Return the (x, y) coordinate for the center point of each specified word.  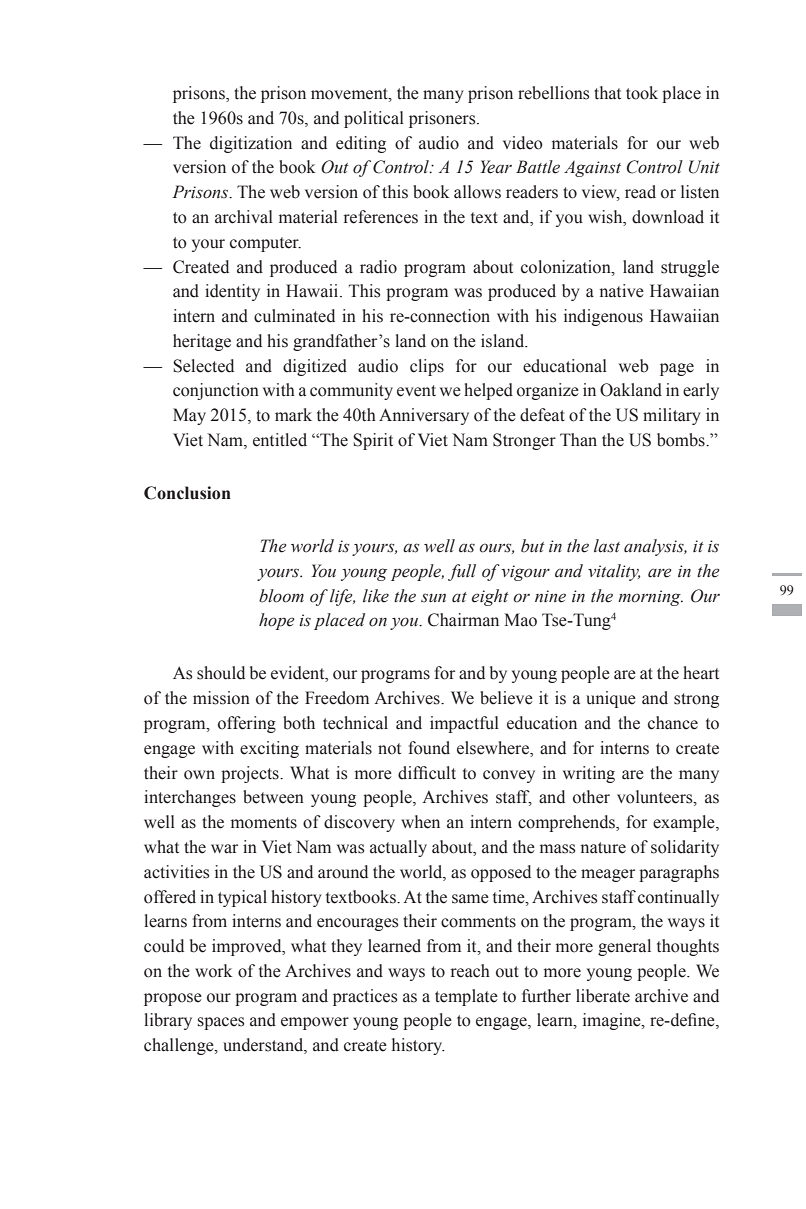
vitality (614, 572)
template (466, 997)
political (374, 119)
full (462, 572)
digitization (251, 144)
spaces (221, 1023)
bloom (281, 596)
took (642, 93)
